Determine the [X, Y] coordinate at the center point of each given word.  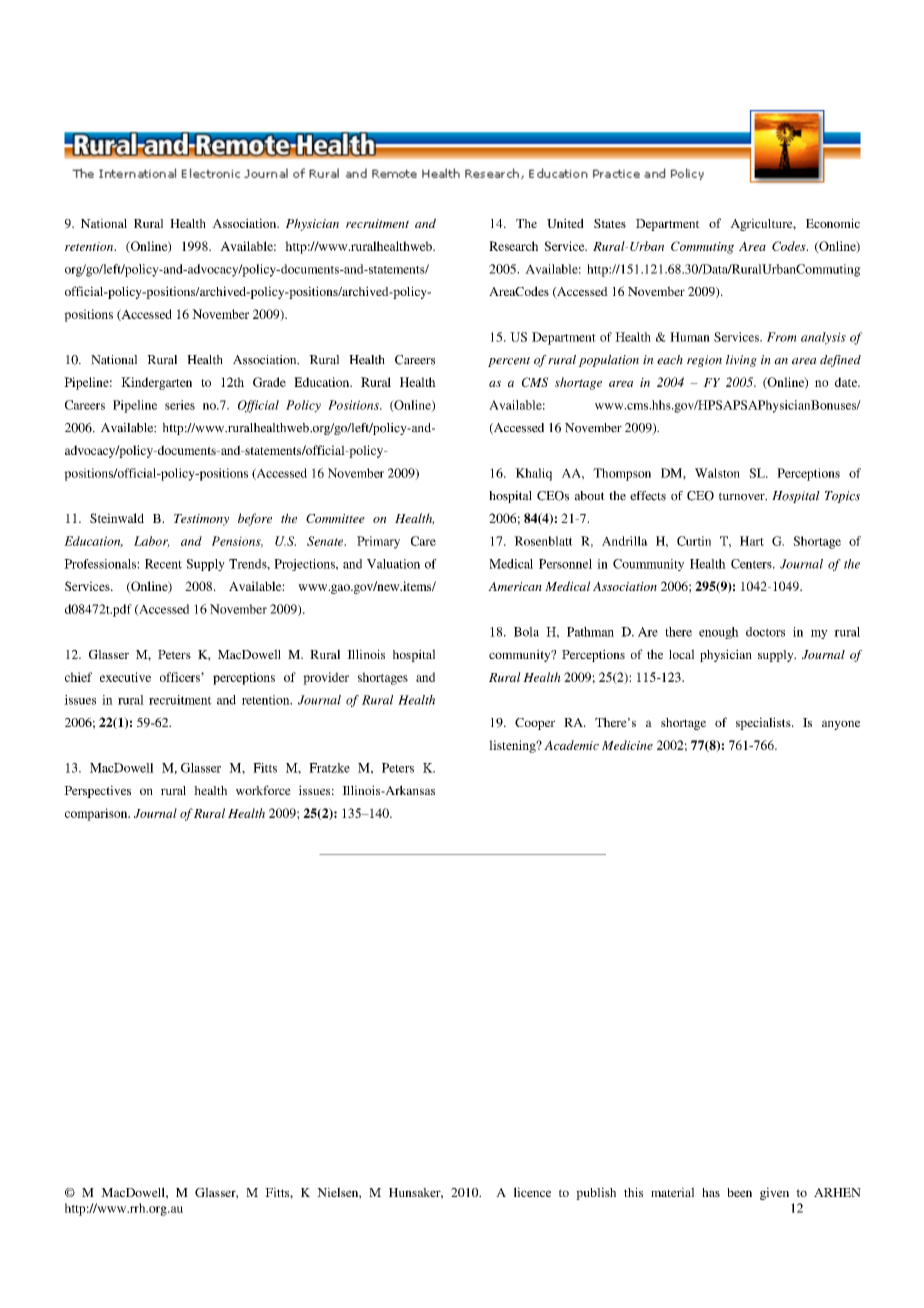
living [741, 361]
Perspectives [97, 791]
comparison [97, 814]
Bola [526, 632]
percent [509, 362]
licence [532, 1192]
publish [596, 1193]
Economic [833, 223]
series [180, 405]
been [739, 1192]
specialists [764, 723]
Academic [571, 745]
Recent [163, 564]
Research [513, 246]
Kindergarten [156, 383]
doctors [765, 632]
